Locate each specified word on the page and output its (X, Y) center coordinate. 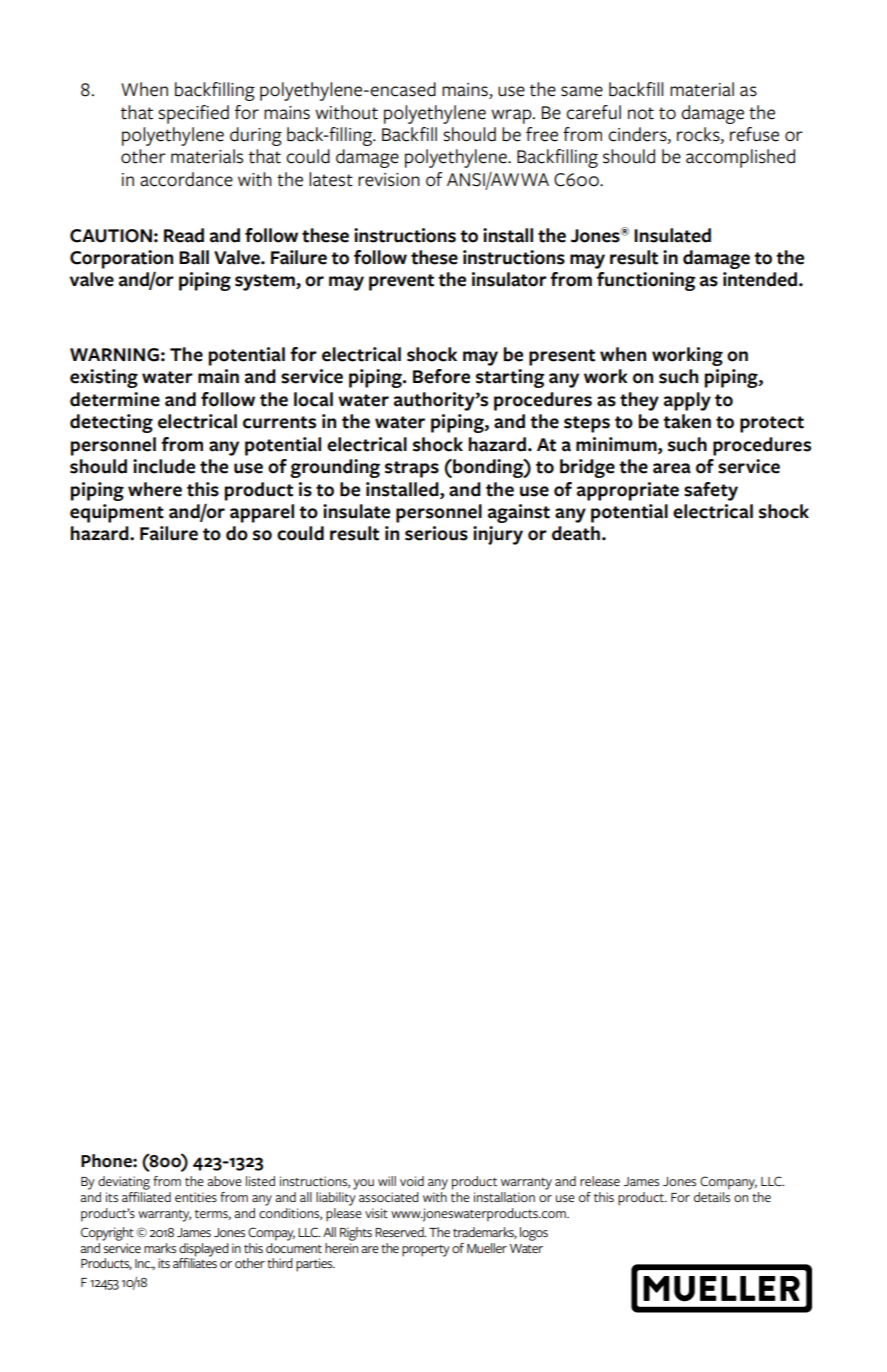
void (412, 1181)
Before (441, 376)
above (224, 1181)
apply (687, 401)
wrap (512, 116)
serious (436, 533)
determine (115, 399)
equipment (117, 513)
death (576, 533)
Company (728, 1183)
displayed (204, 1250)
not (641, 113)
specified (193, 114)
